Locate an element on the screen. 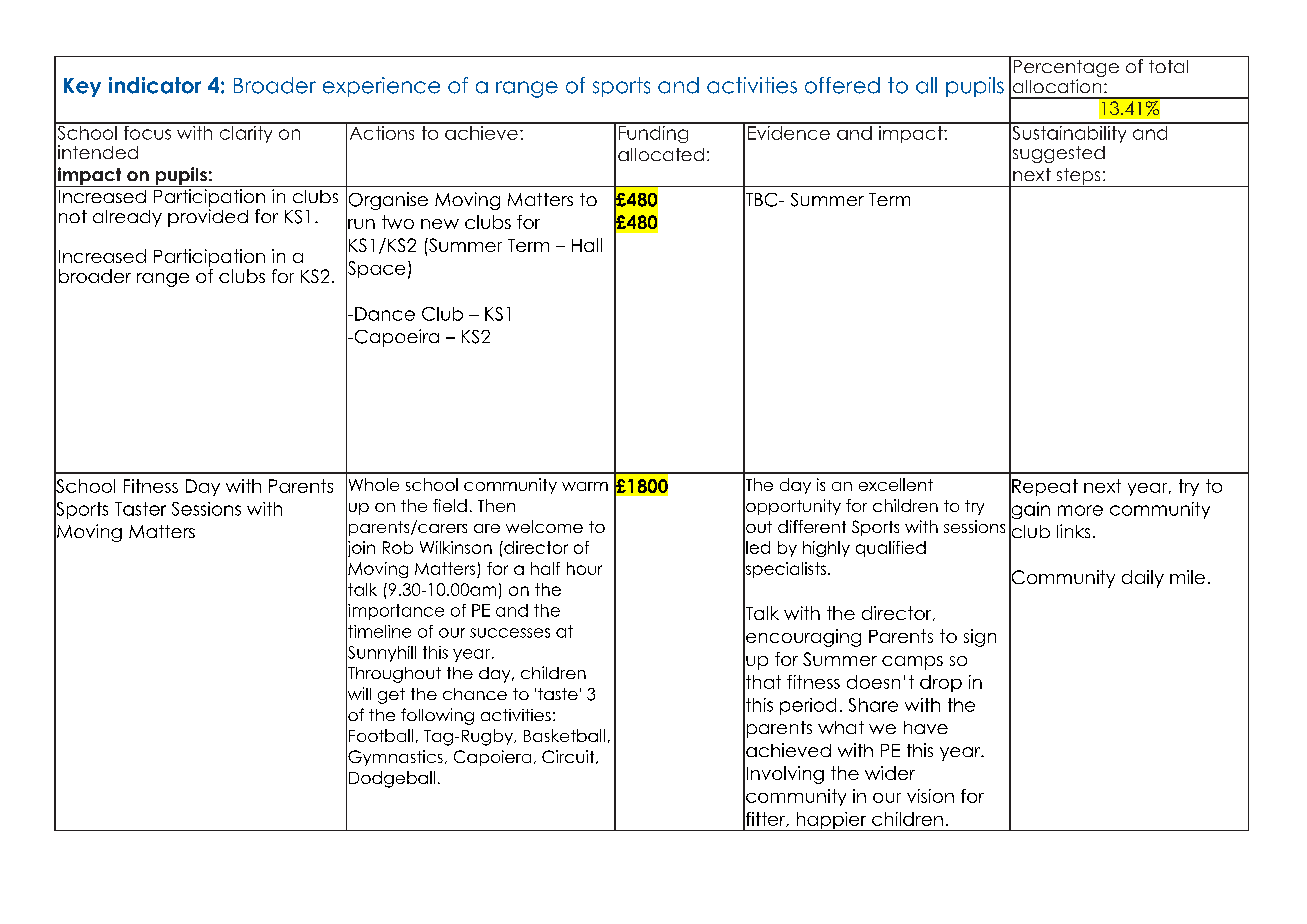 This screenshot has height=924, width=1307. provided is located at coordinates (208, 218).
